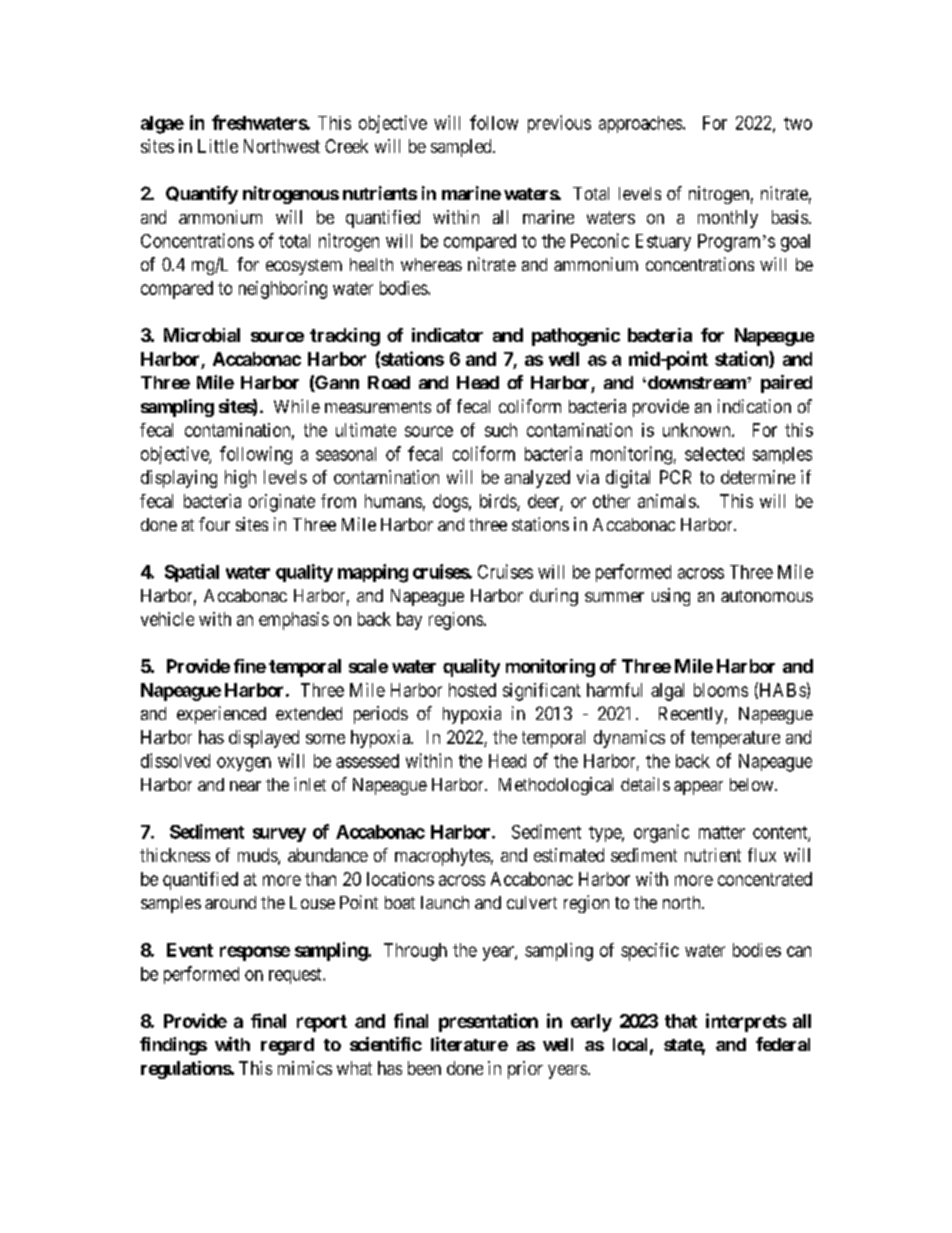 Image resolution: width=952 pixels, height=1233 pixels. Describe the element at coordinates (767, 596) in the document. I see `autonomous` at that location.
